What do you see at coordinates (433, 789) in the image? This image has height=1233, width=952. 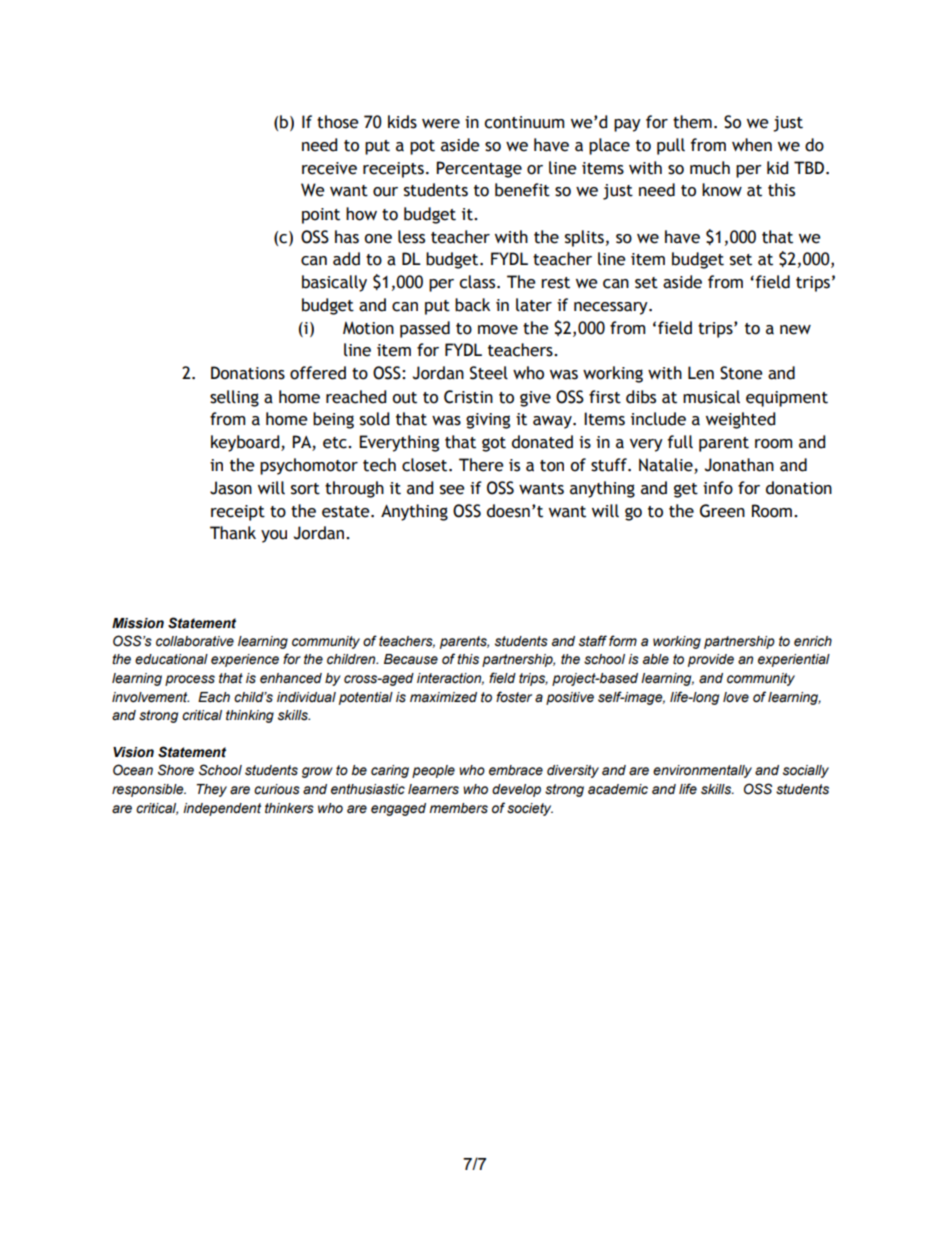 I see `learners` at bounding box center [433, 789].
